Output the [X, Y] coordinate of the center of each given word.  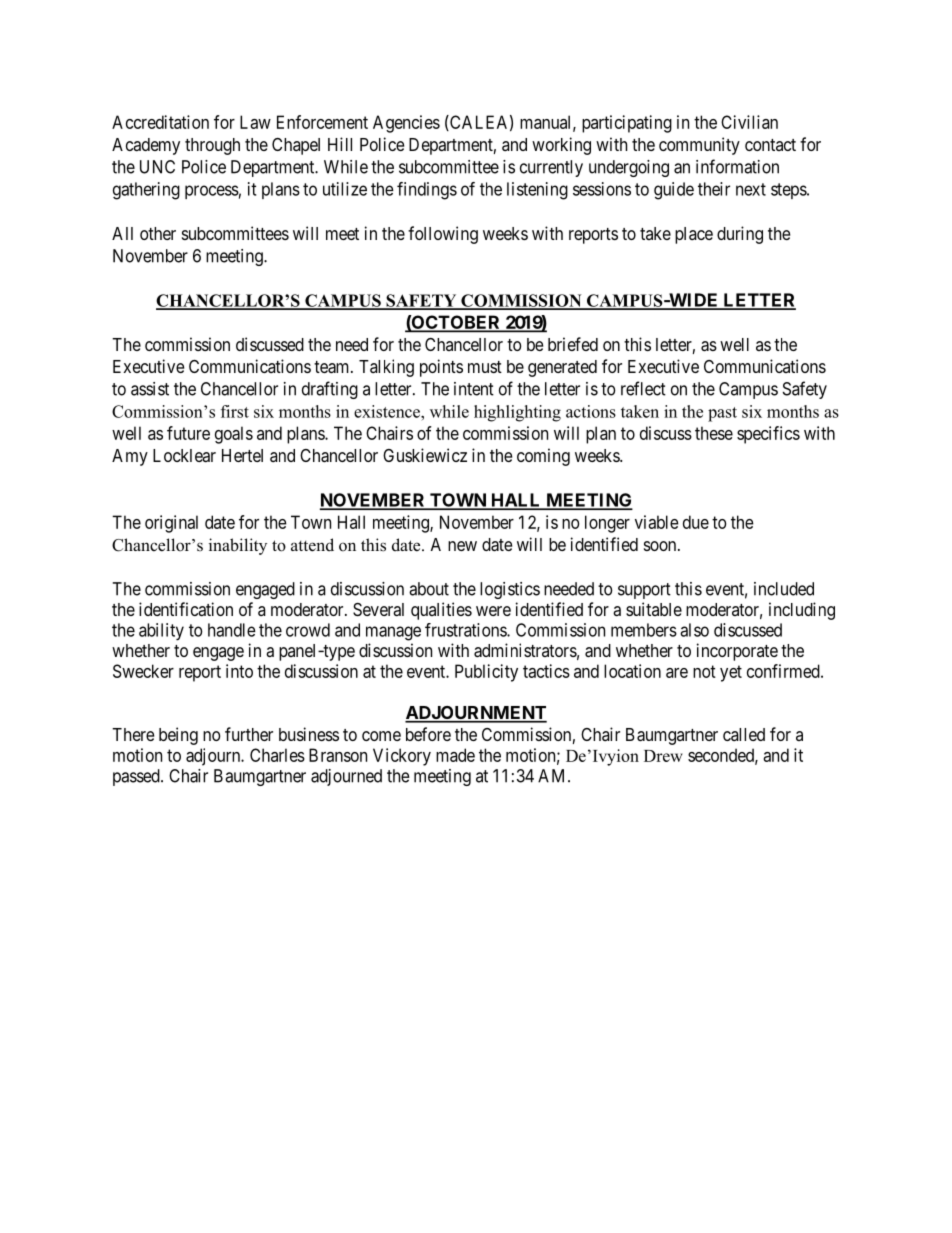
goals [234, 435]
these [714, 433]
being [178, 736]
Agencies [406, 124]
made [455, 755]
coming [543, 457]
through [212, 146]
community [699, 146]
